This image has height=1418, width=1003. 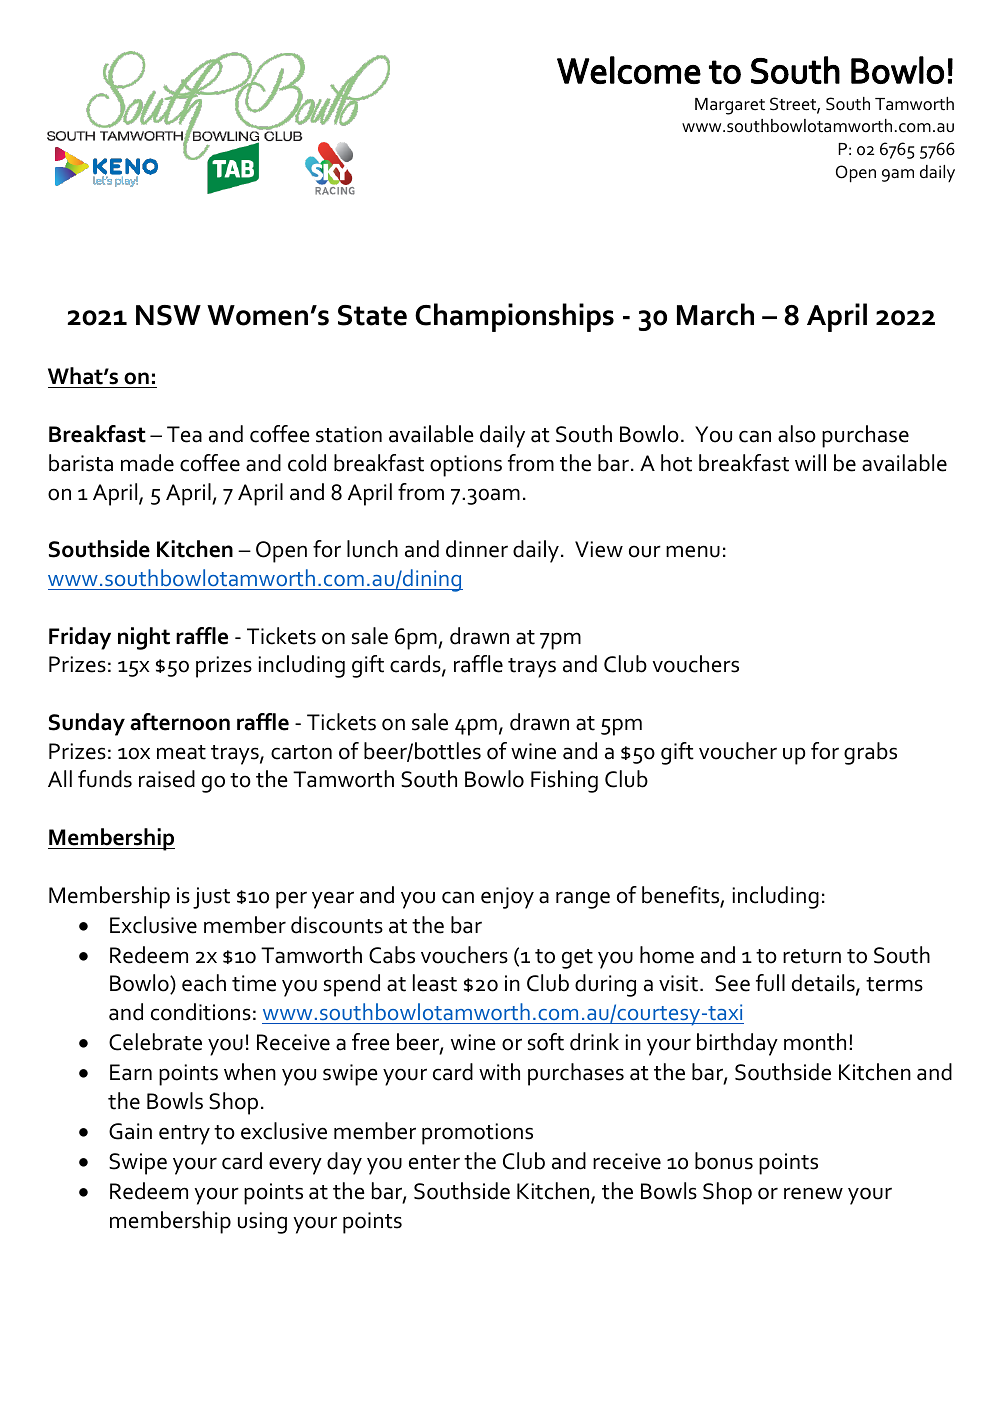 I want to click on options, so click(x=466, y=466).
